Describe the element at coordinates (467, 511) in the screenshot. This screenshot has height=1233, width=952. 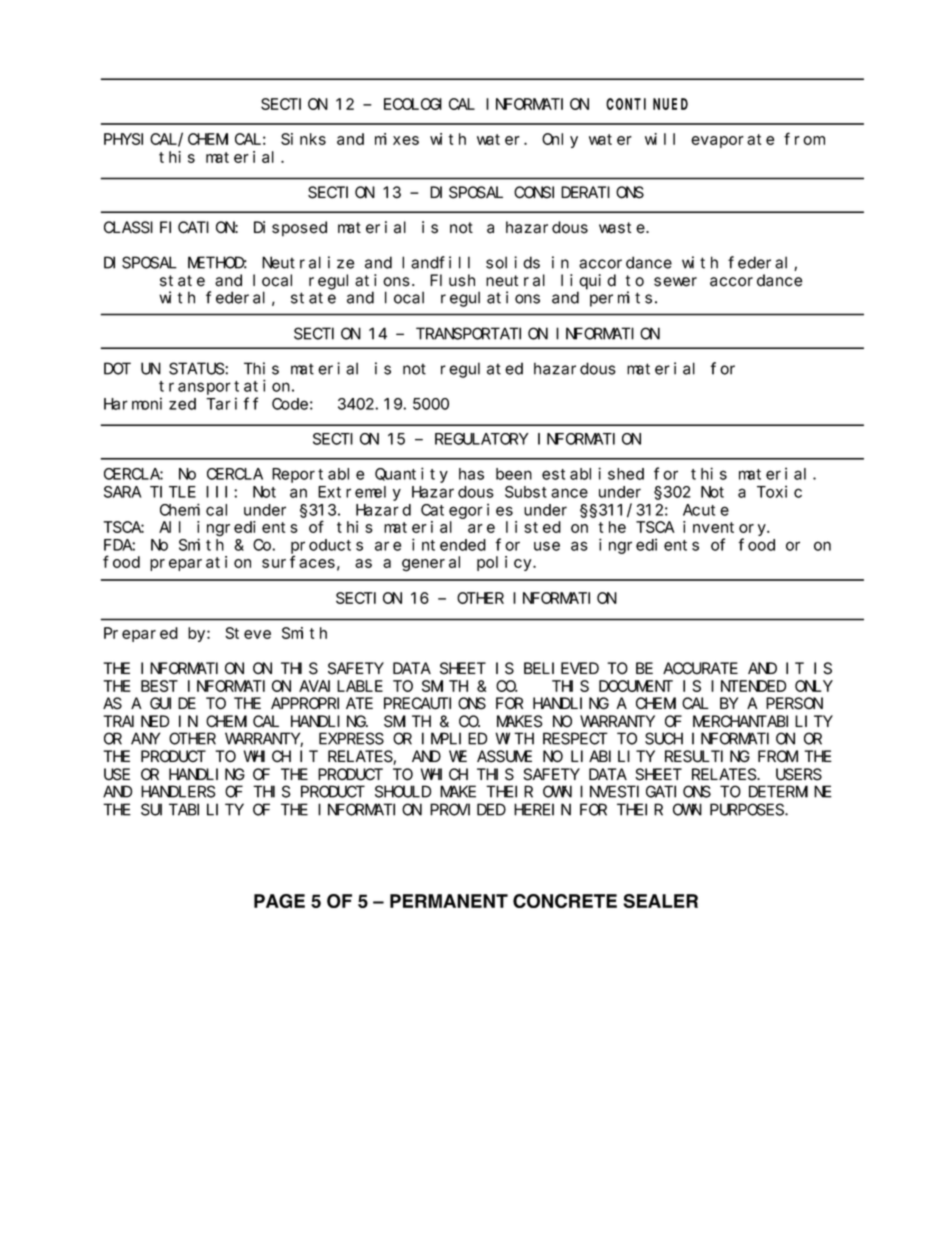
I see `Categories` at that location.
